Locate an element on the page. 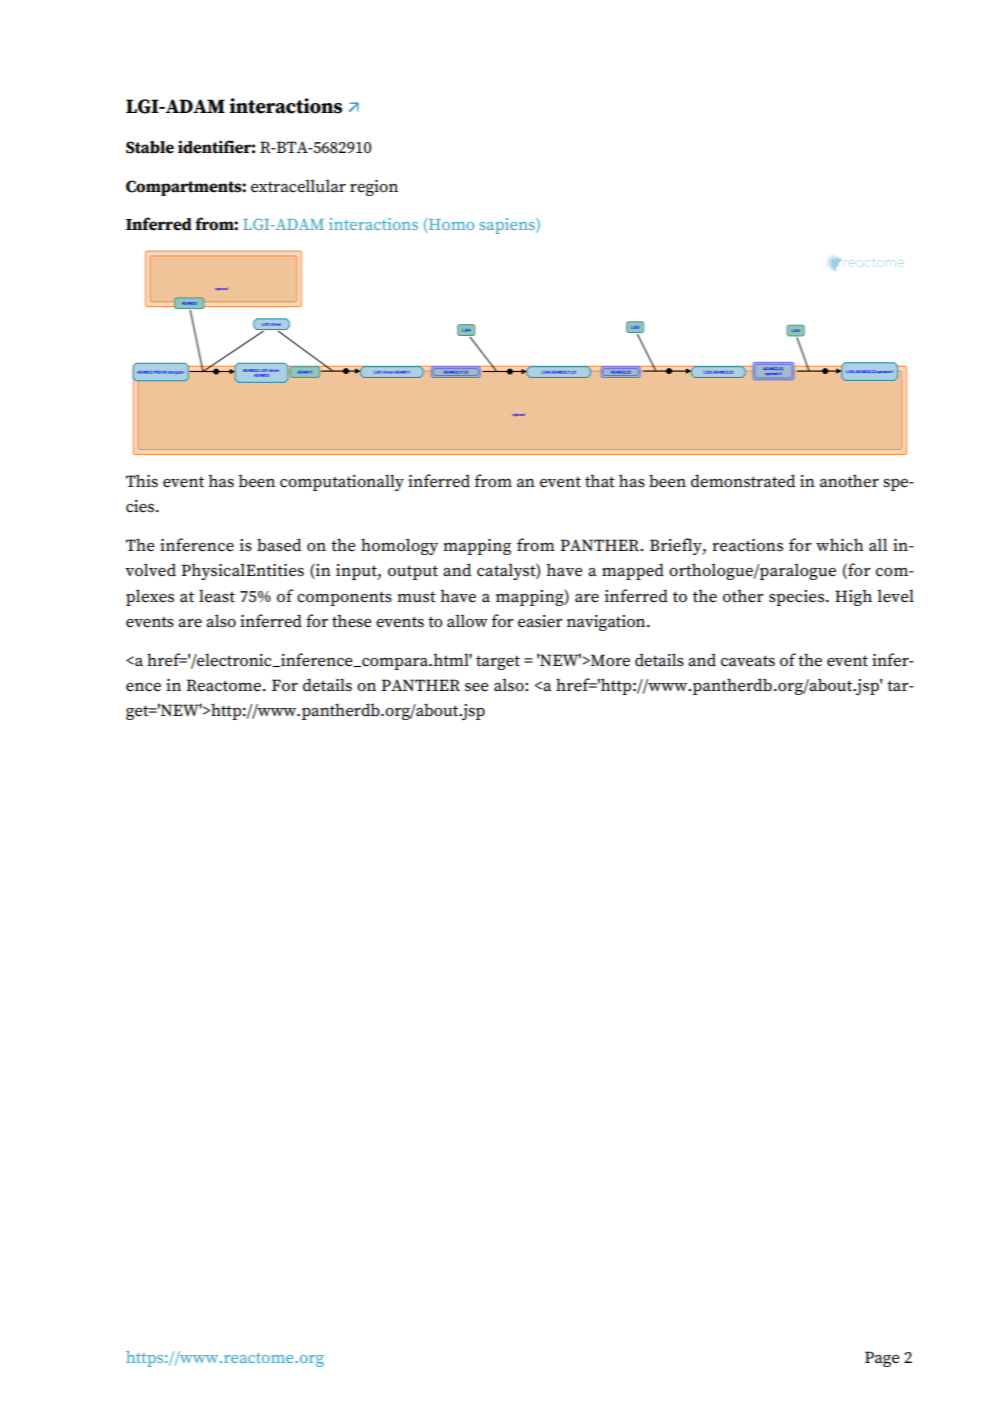 This page has width=998, height=1412. demonstrated is located at coordinates (743, 481).
